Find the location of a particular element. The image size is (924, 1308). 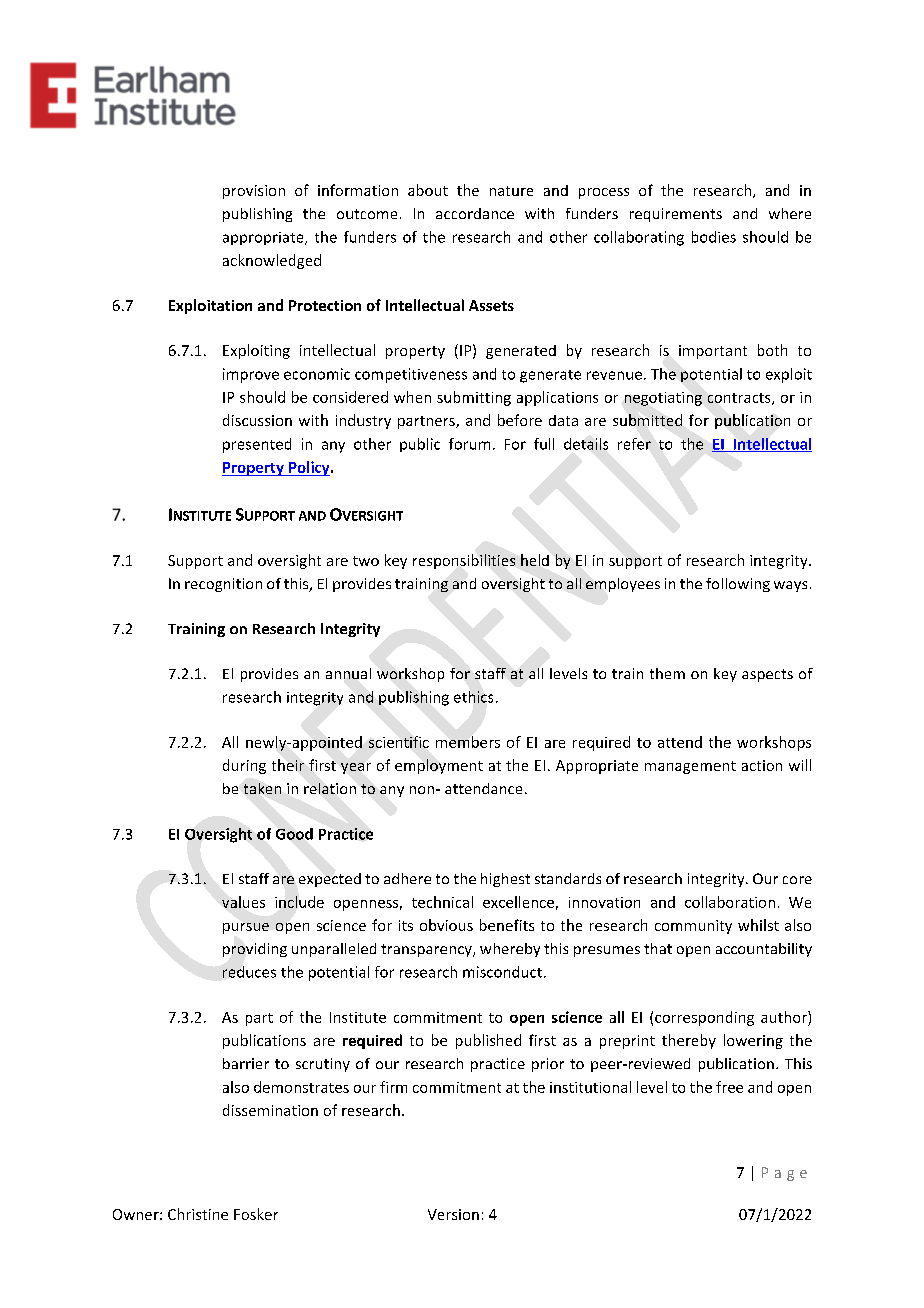

presented is located at coordinates (257, 445).
